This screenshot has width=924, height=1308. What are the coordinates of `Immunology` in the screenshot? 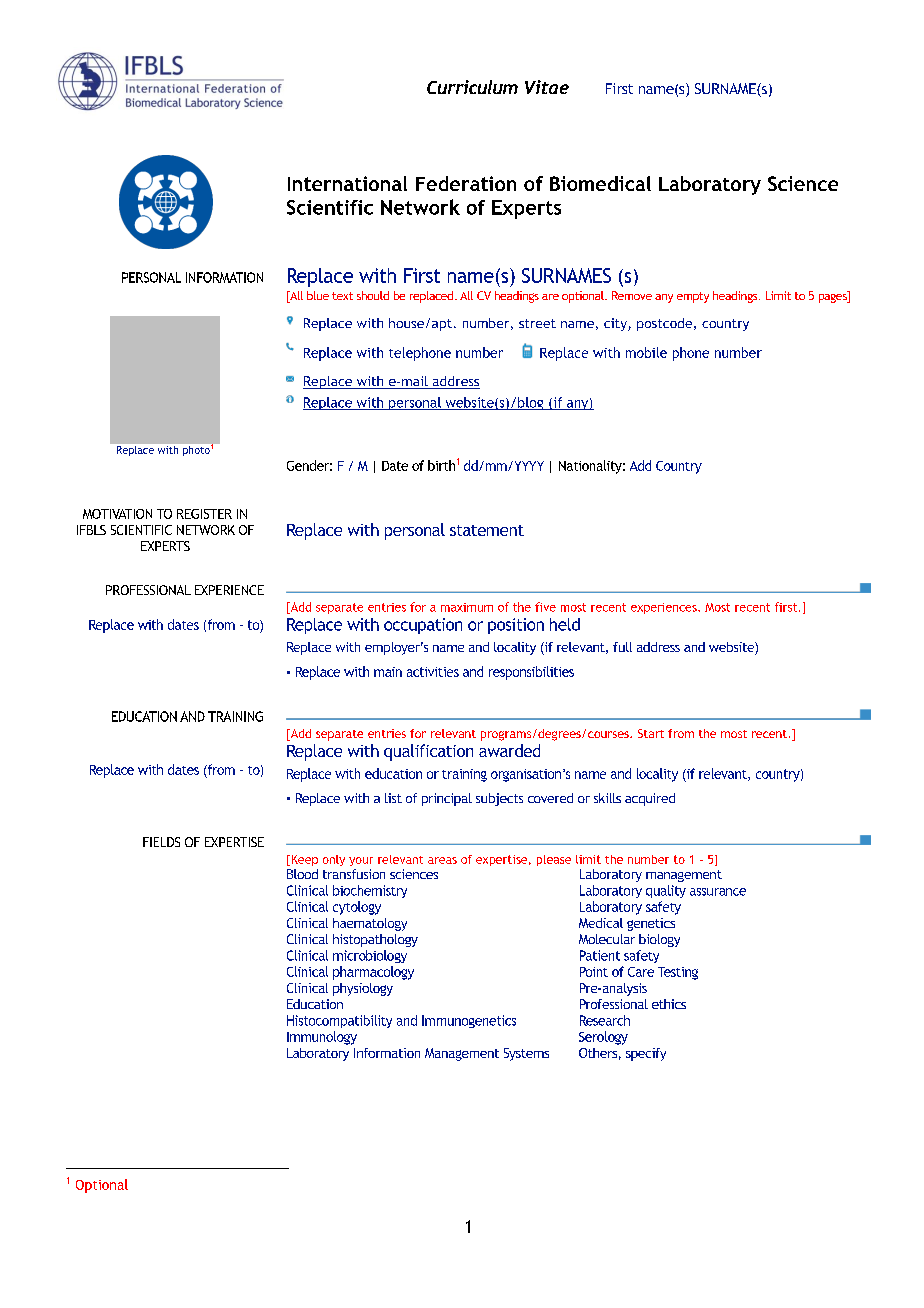 It's located at (322, 1038).
